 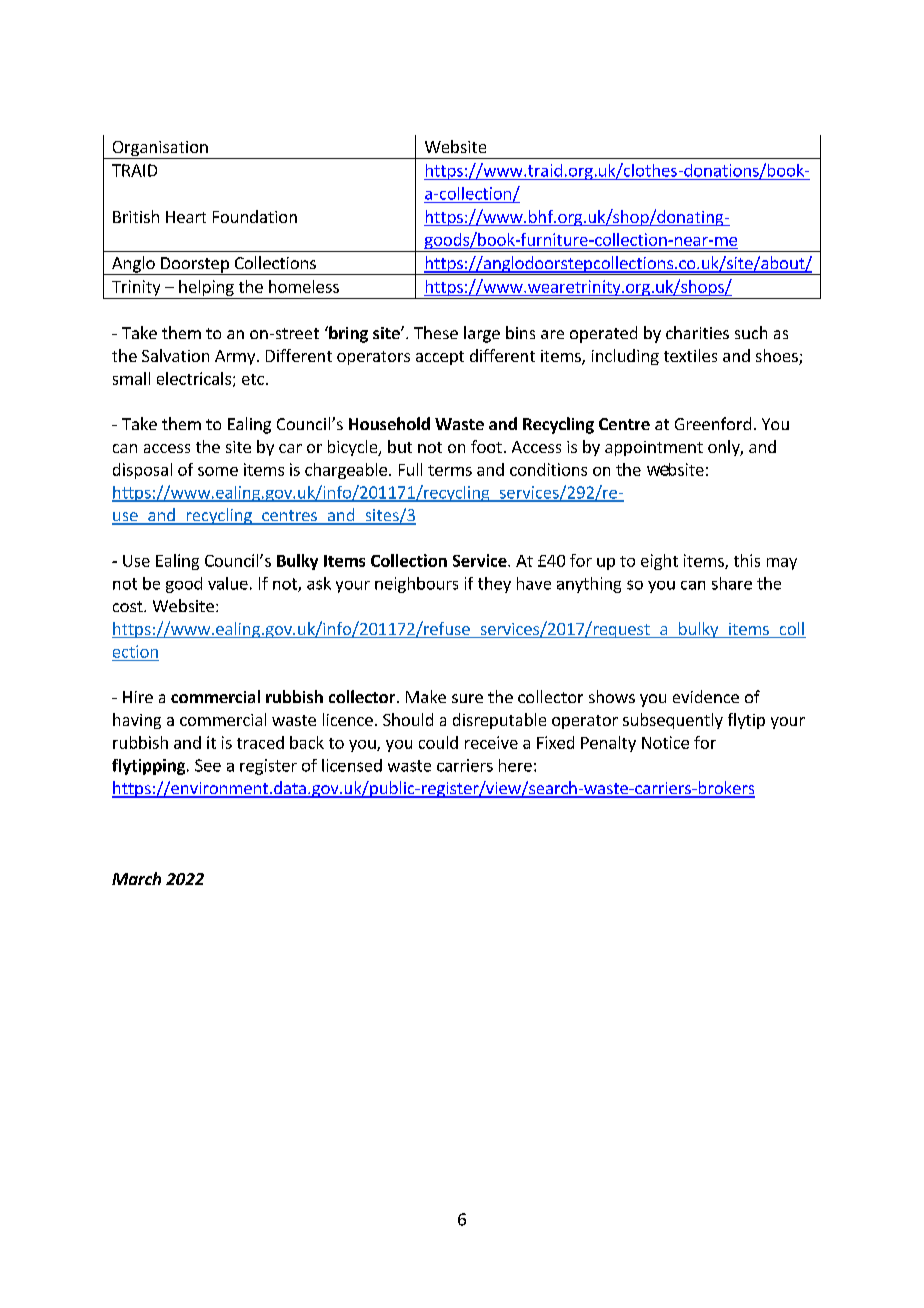 I want to click on charities, so click(x=697, y=332).
